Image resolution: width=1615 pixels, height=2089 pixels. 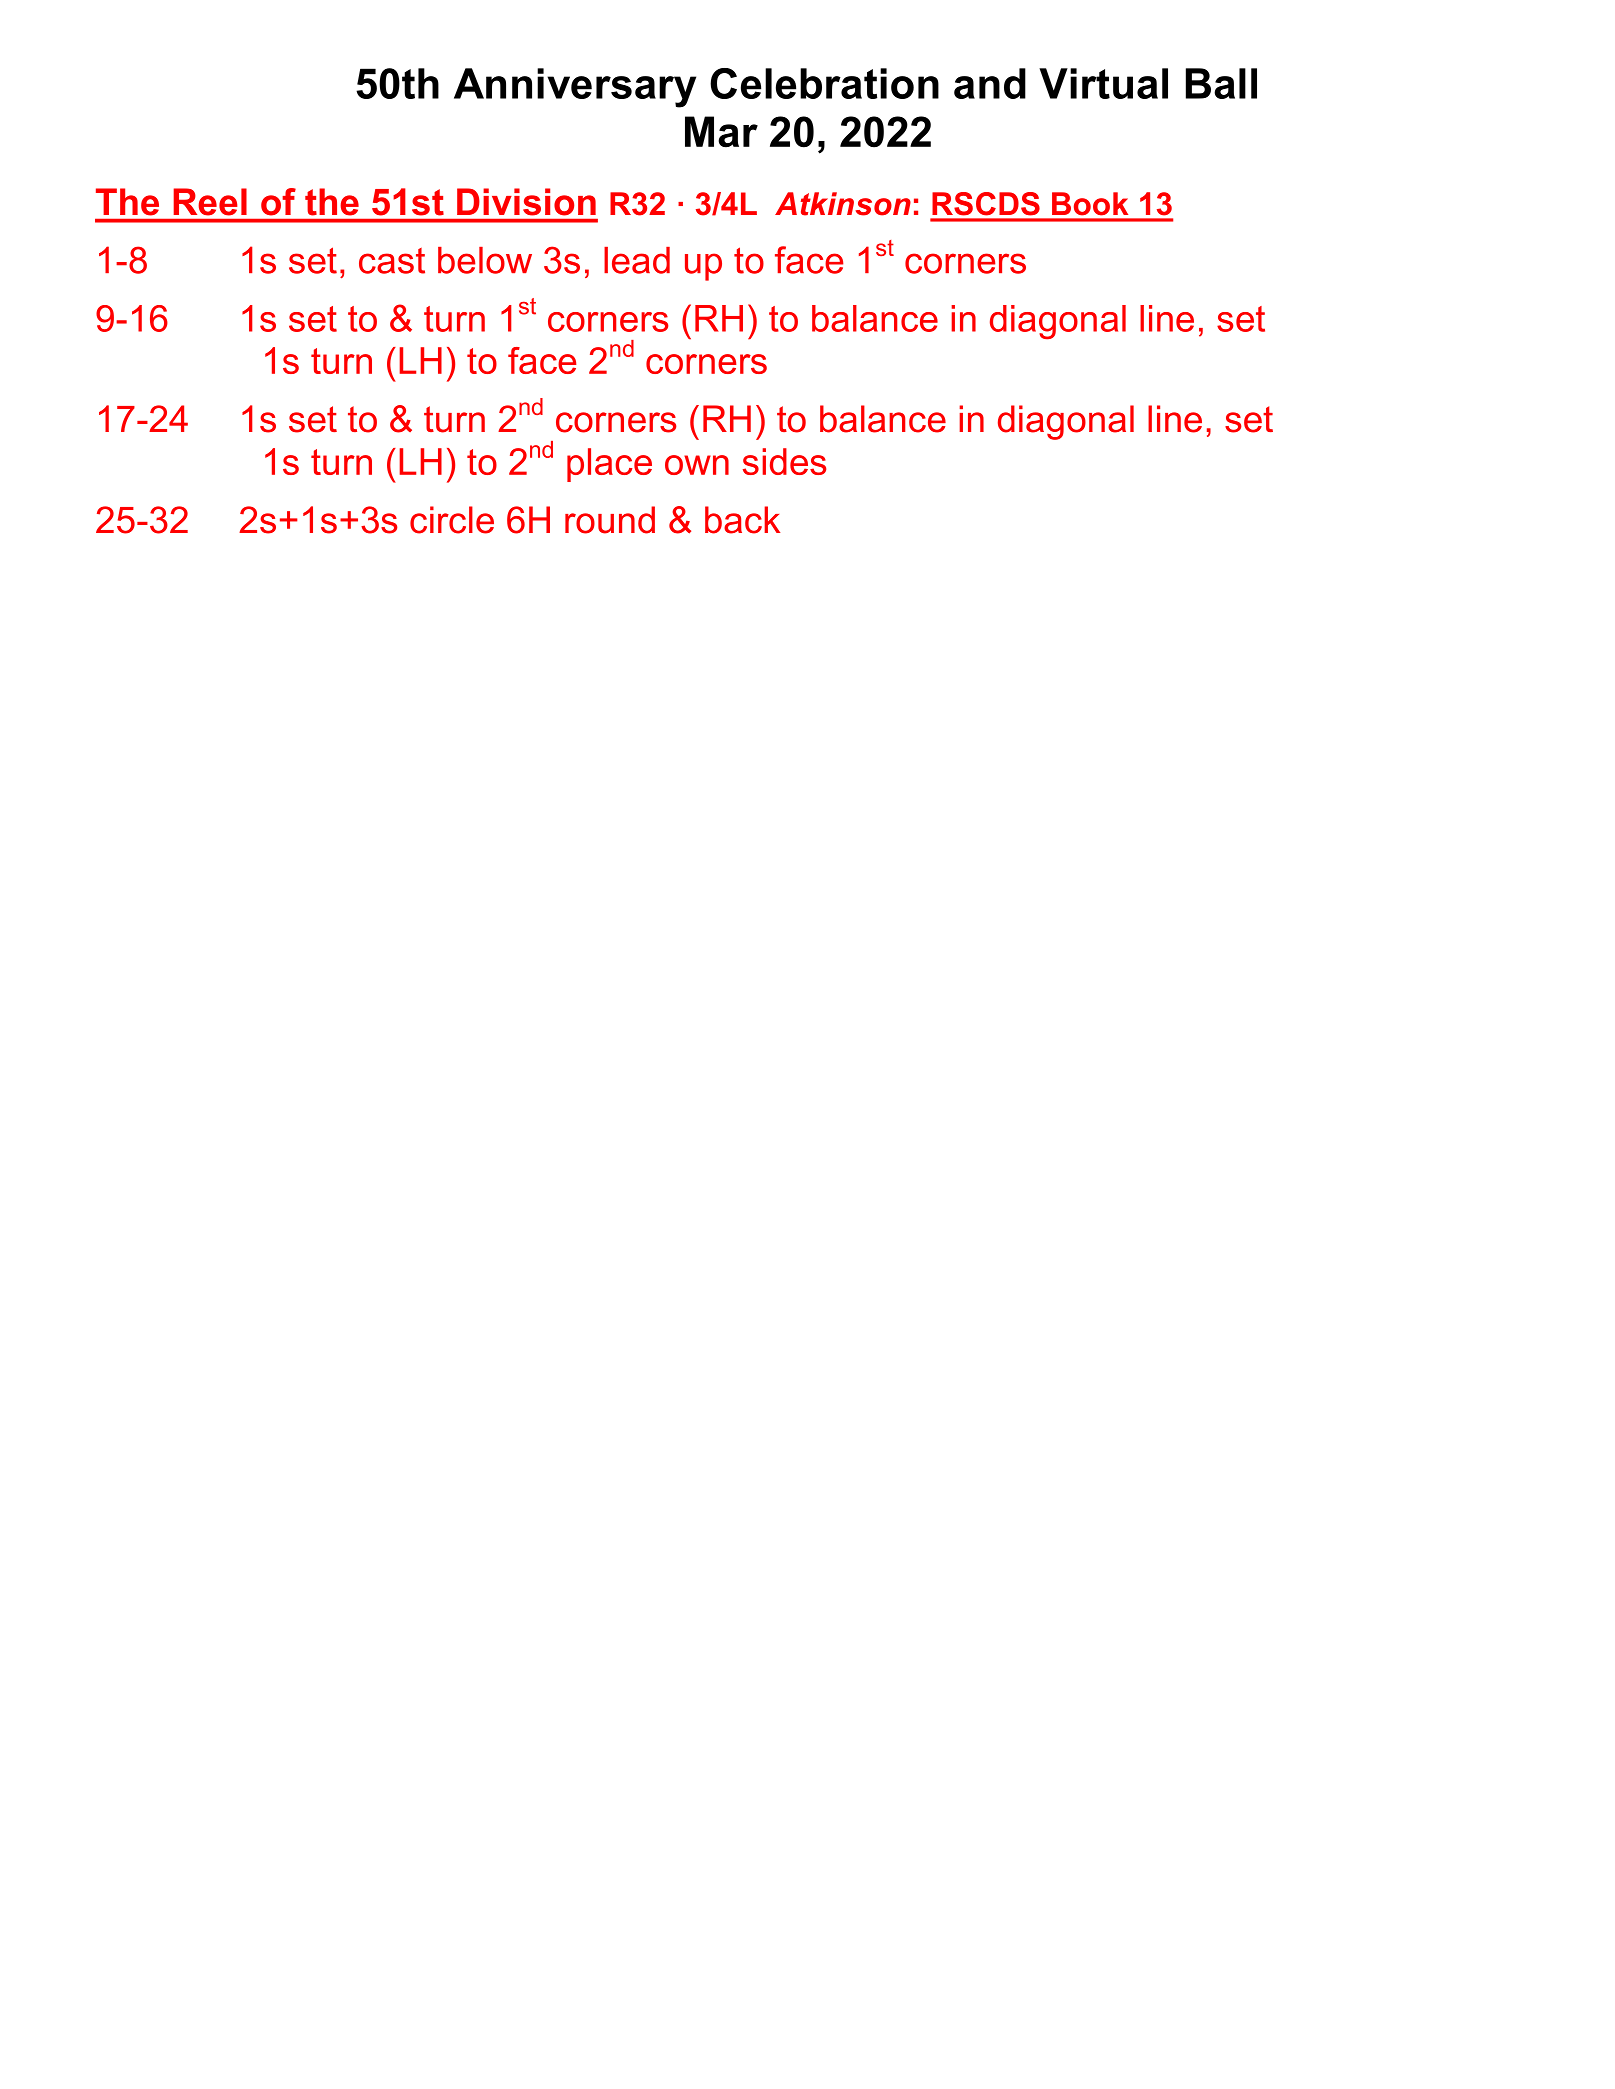 What do you see at coordinates (843, 204) in the image?
I see `Atkinson` at bounding box center [843, 204].
